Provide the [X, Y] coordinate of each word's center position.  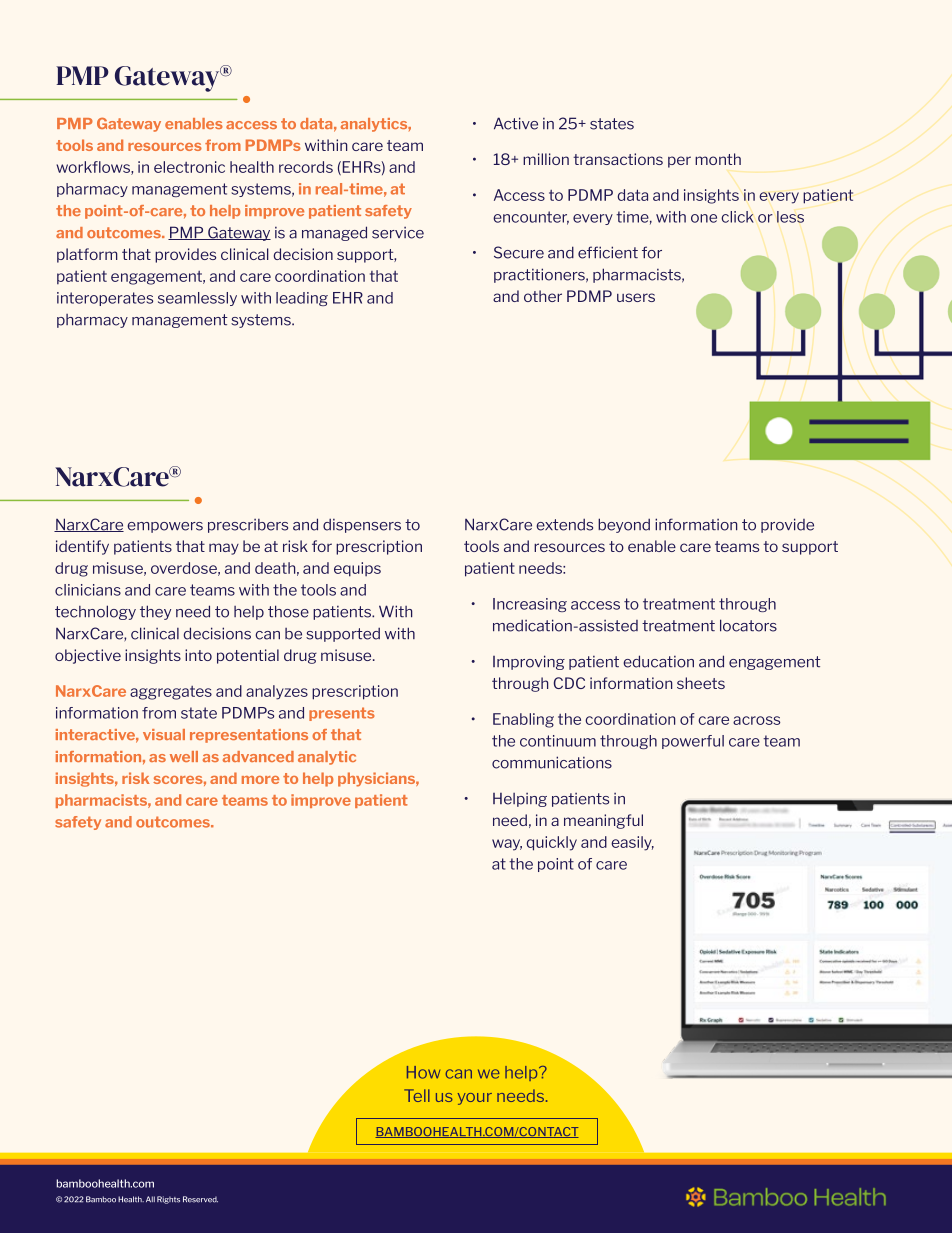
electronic [189, 167]
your [475, 1099]
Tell [417, 1095]
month [718, 159]
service [398, 233]
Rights [168, 1200]
